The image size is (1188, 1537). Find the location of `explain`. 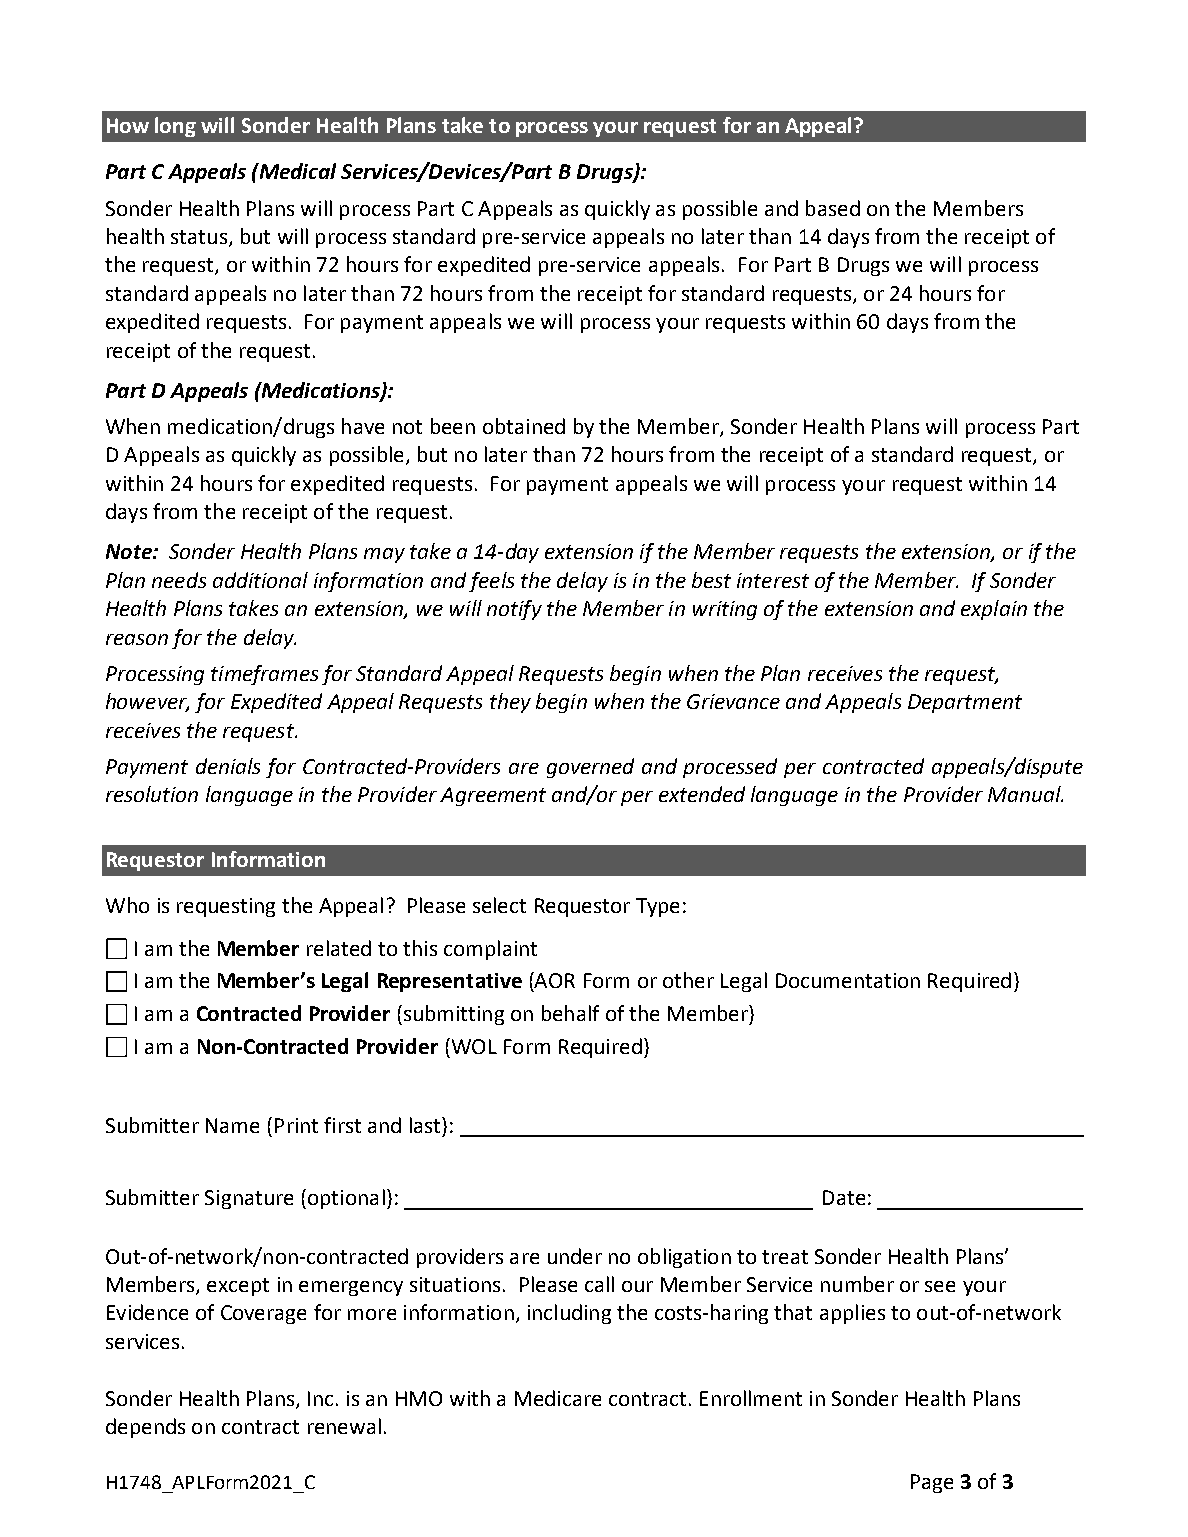

explain is located at coordinates (994, 610).
